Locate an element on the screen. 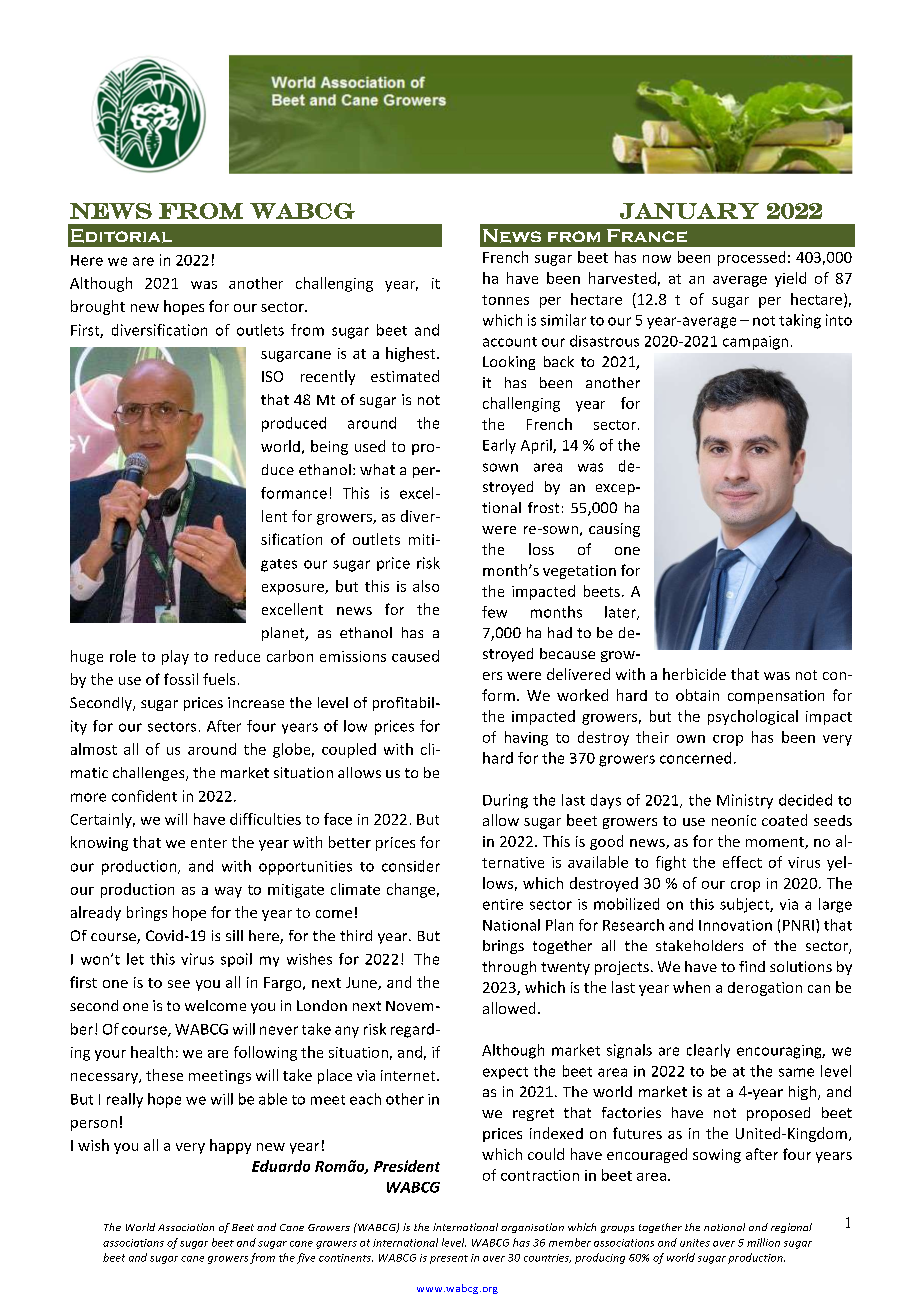  processed is located at coordinates (751, 258).
